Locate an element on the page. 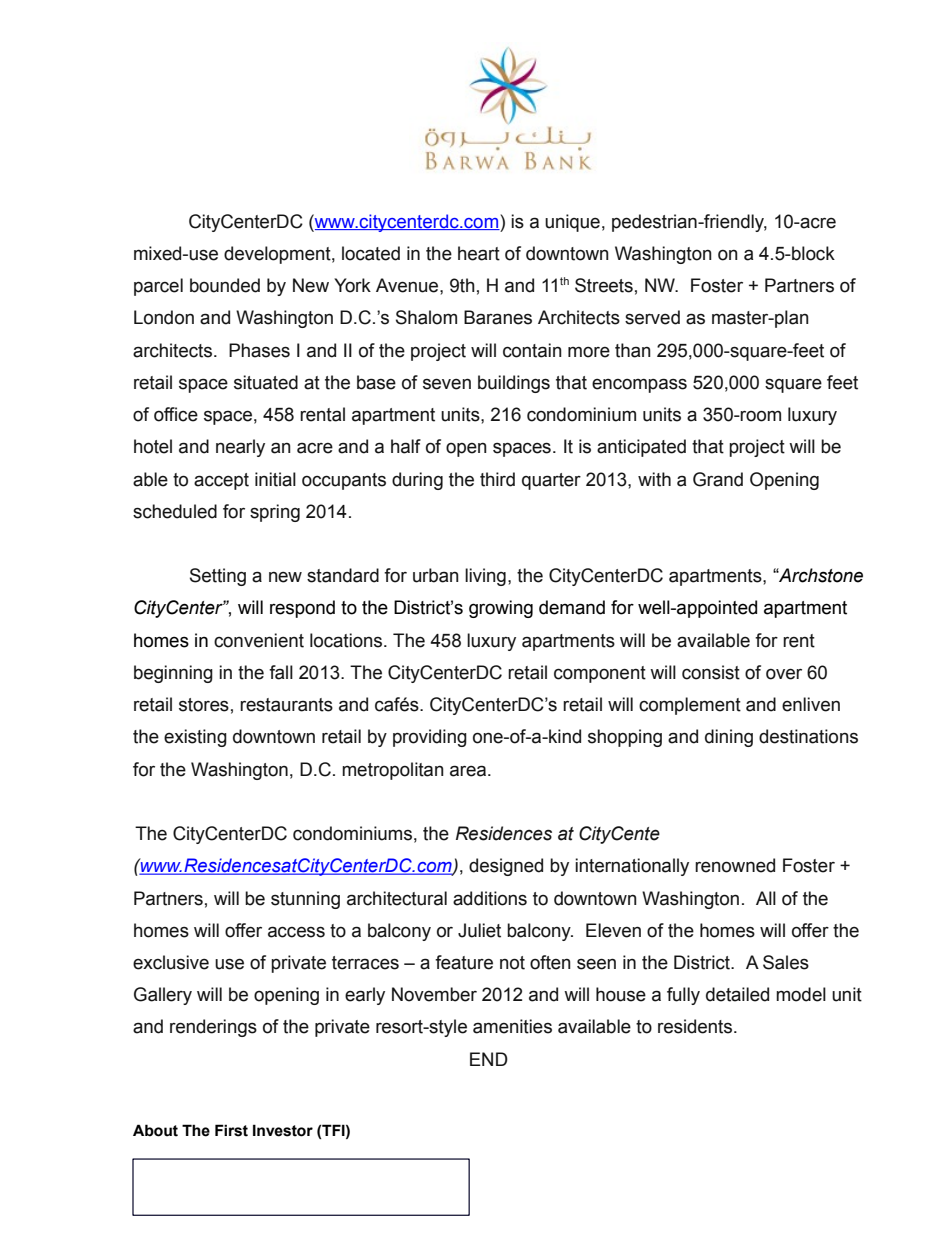 This page has width=952, height=1233. living is located at coordinates (485, 577).
